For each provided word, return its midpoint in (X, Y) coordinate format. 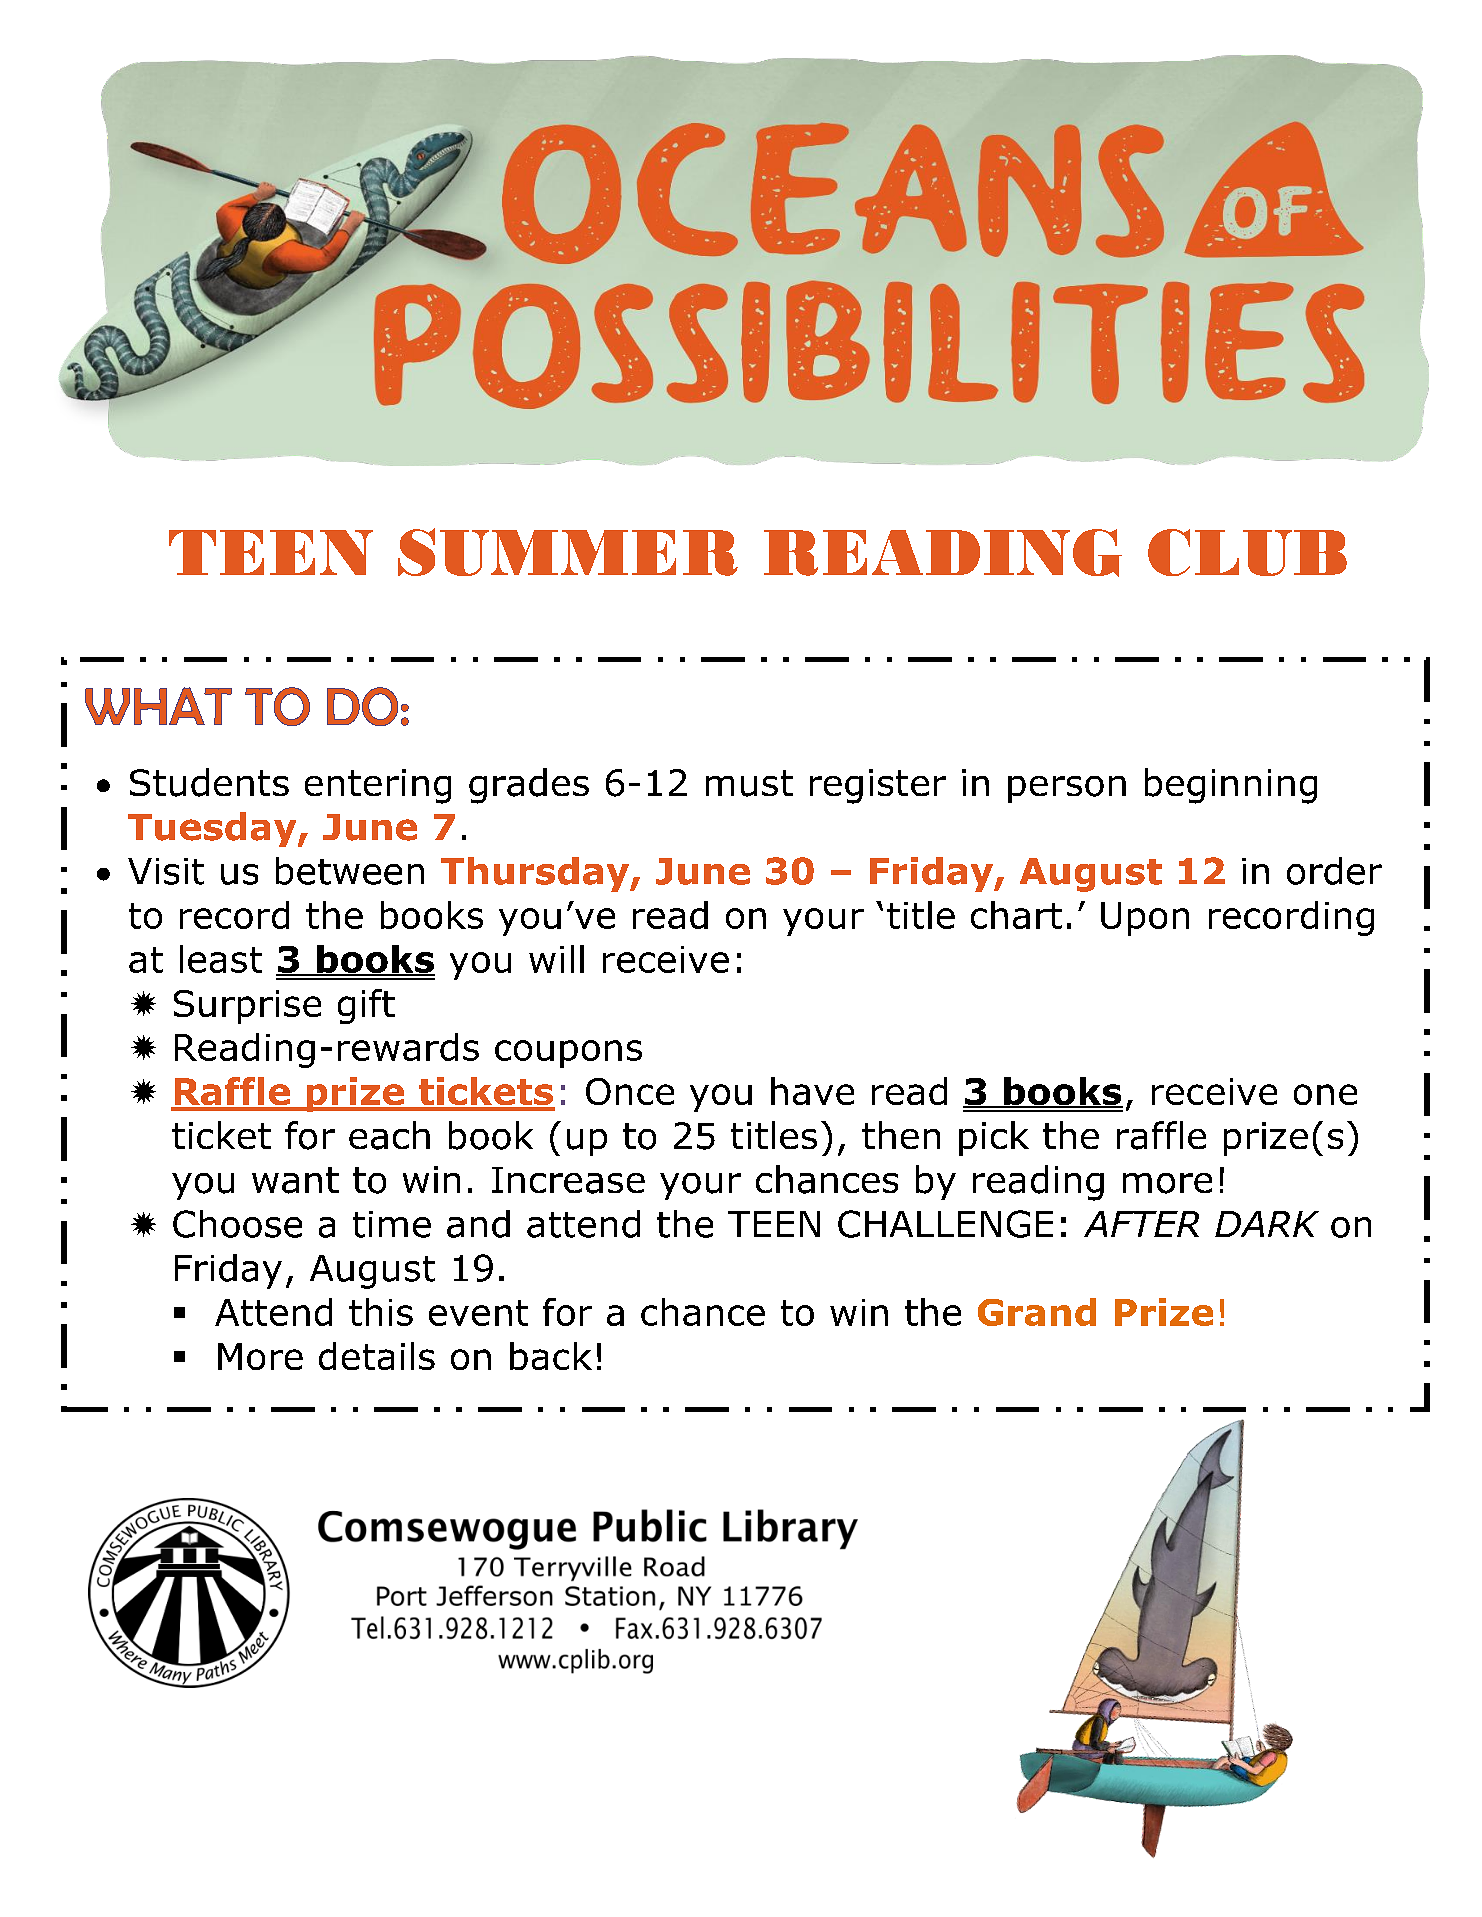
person (1067, 789)
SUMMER (568, 552)
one (1325, 1094)
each (389, 1135)
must (749, 783)
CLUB (1247, 552)
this (381, 1312)
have (812, 1091)
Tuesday (213, 829)
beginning (1231, 786)
